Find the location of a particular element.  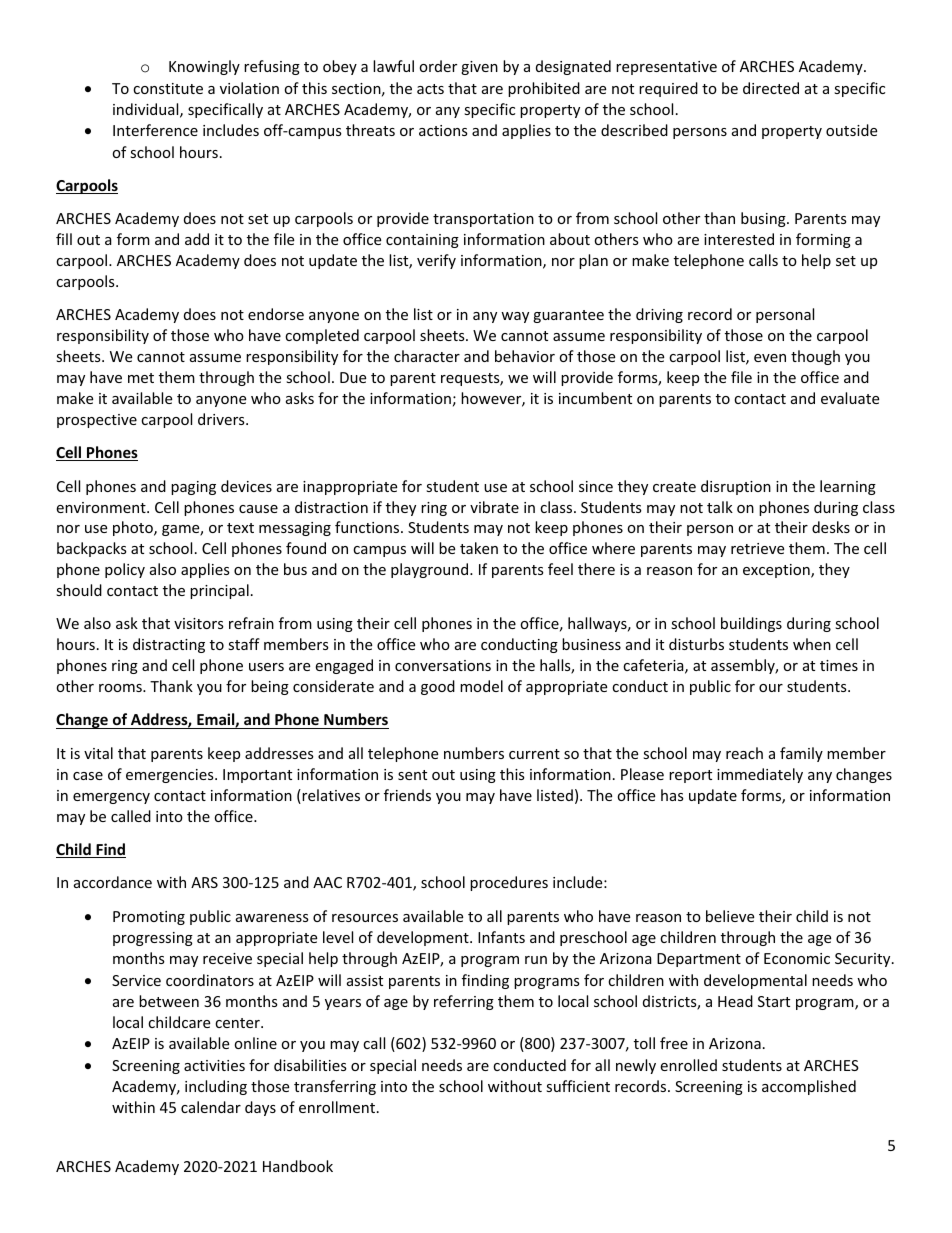

playground is located at coordinates (431, 570).
